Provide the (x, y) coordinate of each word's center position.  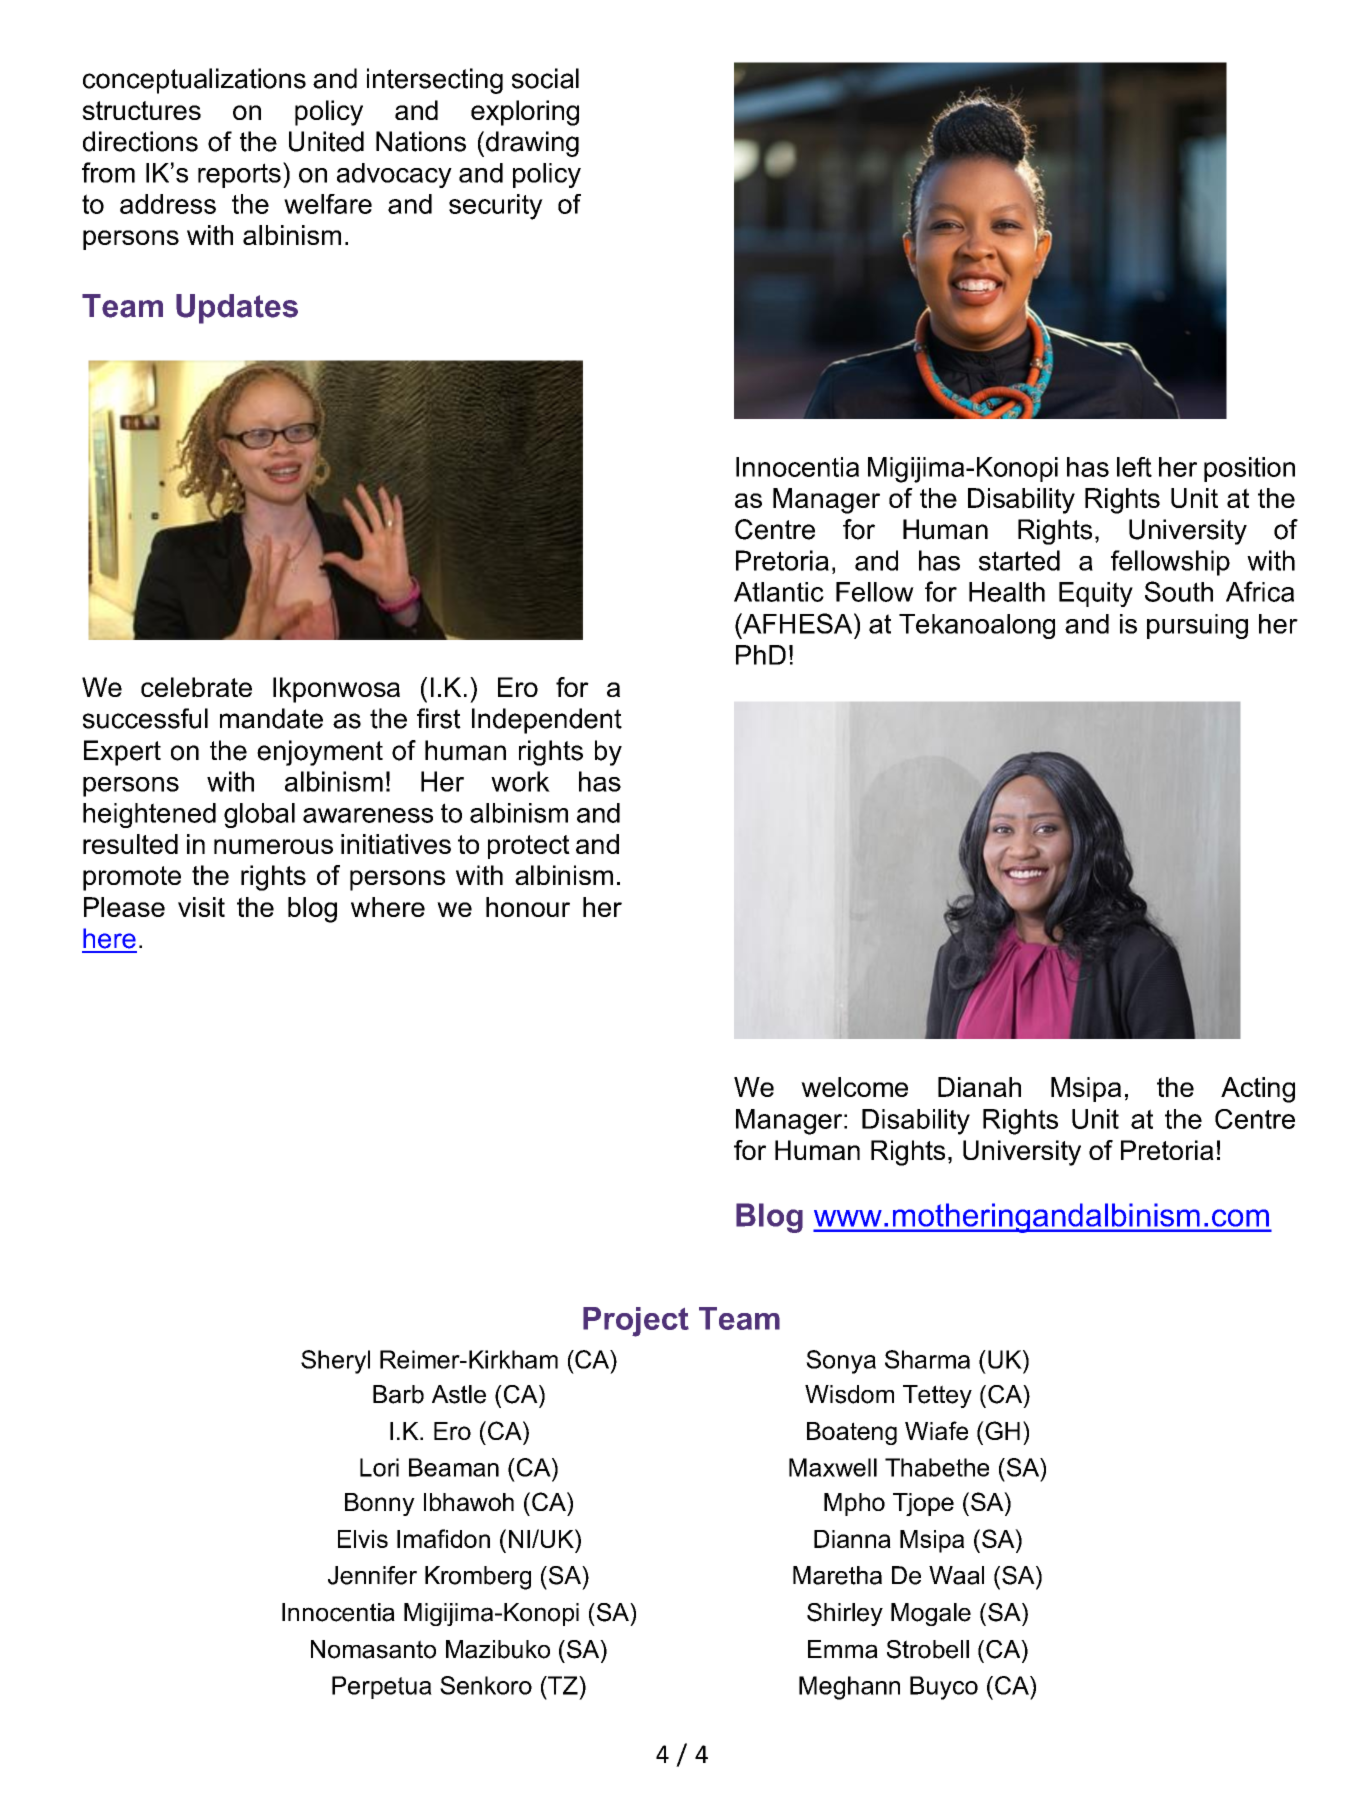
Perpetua (382, 1687)
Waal (956, 1575)
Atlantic (779, 592)
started (1019, 560)
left (1134, 467)
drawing (532, 144)
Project (636, 1322)
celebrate (196, 687)
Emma (843, 1649)
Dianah (979, 1087)
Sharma (927, 1359)
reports (239, 175)
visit (201, 907)
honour (528, 907)
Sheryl (335, 1362)
